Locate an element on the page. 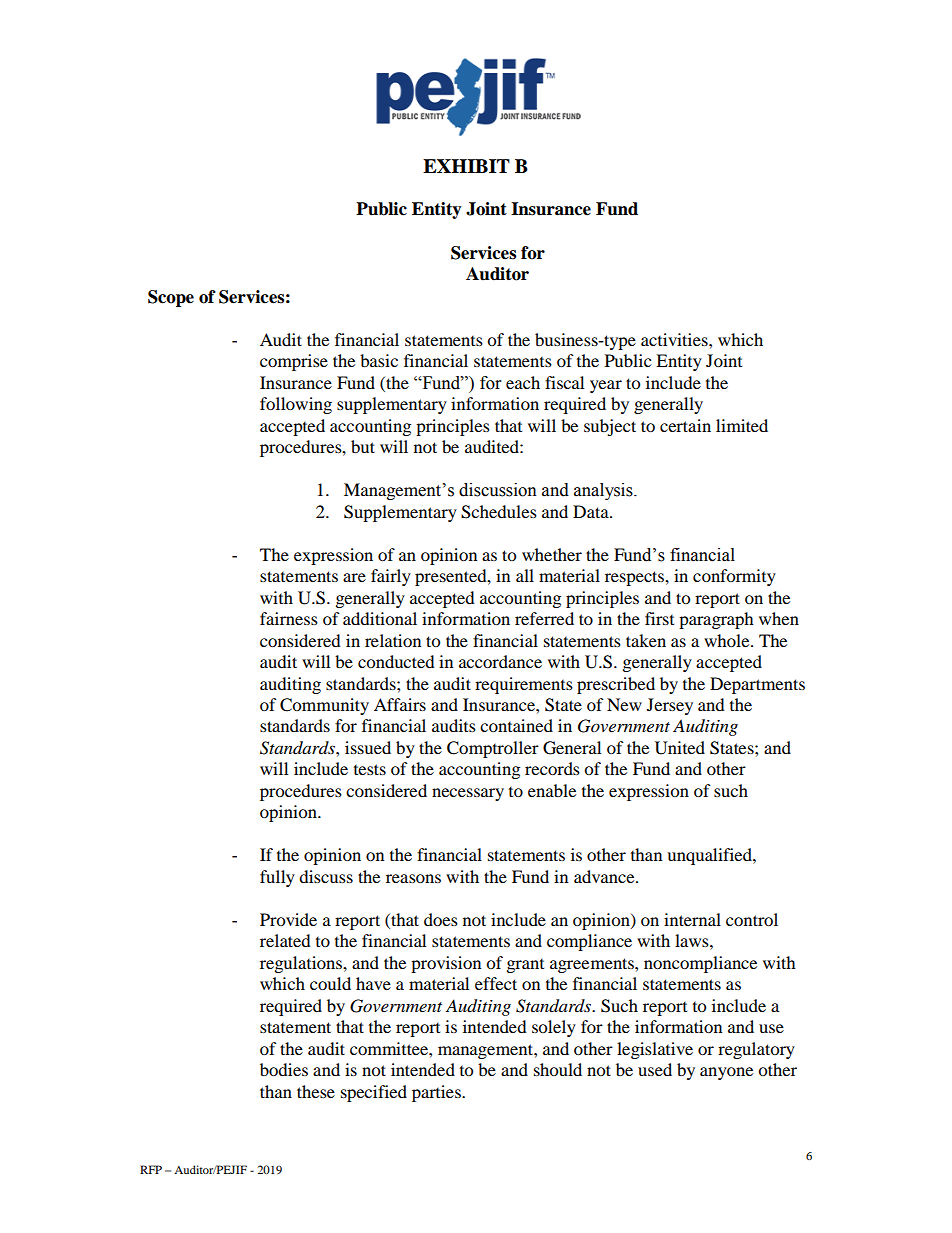 This image has width=952, height=1233. conformity is located at coordinates (734, 577).
